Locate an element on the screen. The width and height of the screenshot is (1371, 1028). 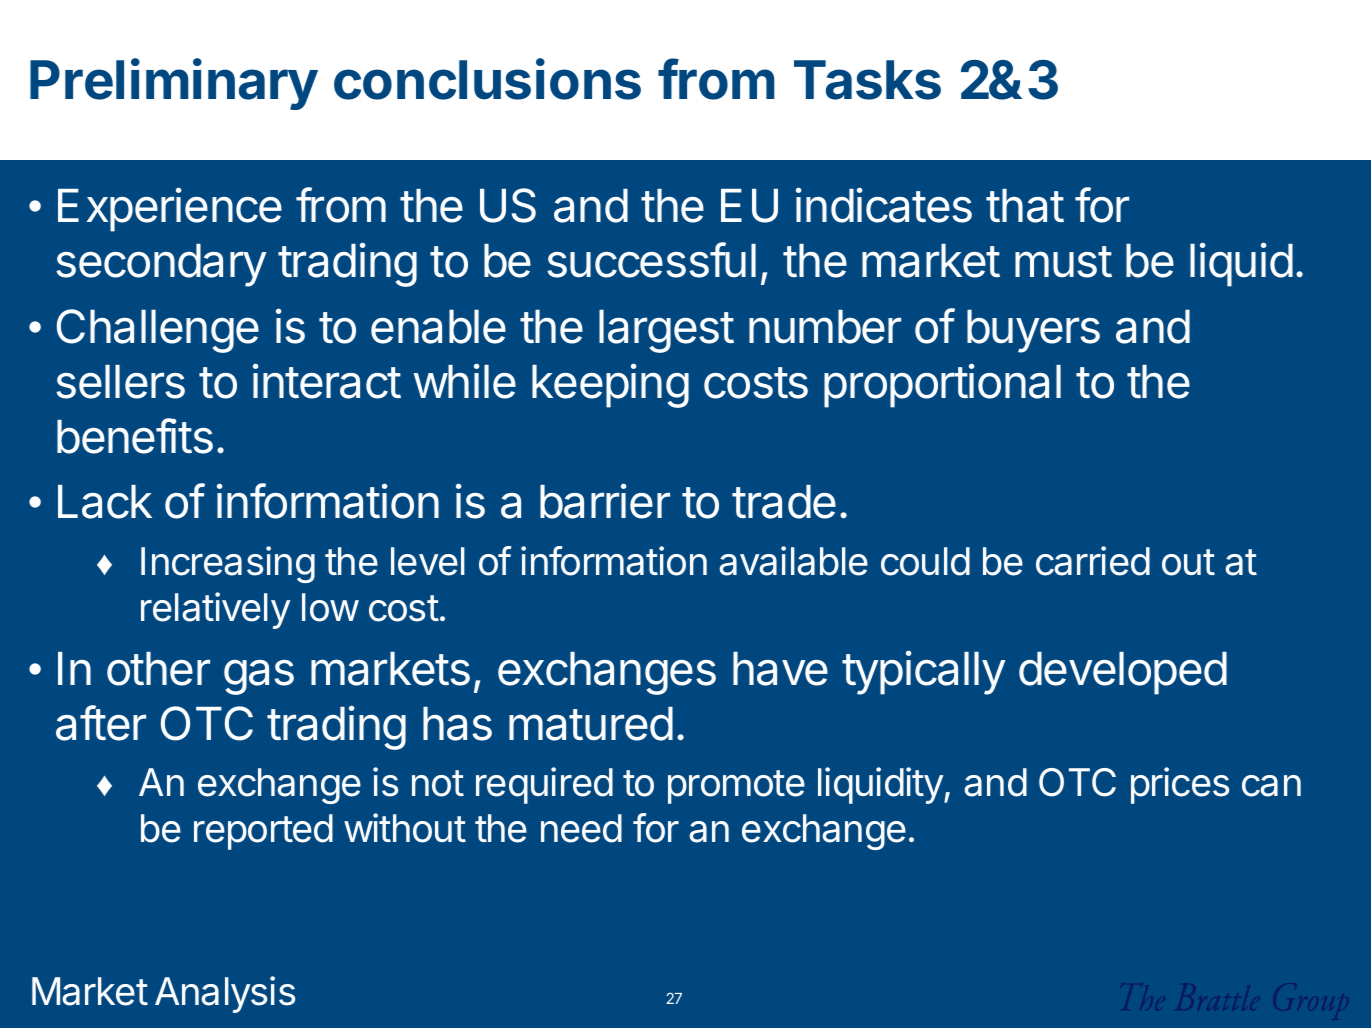
need is located at coordinates (581, 828).
